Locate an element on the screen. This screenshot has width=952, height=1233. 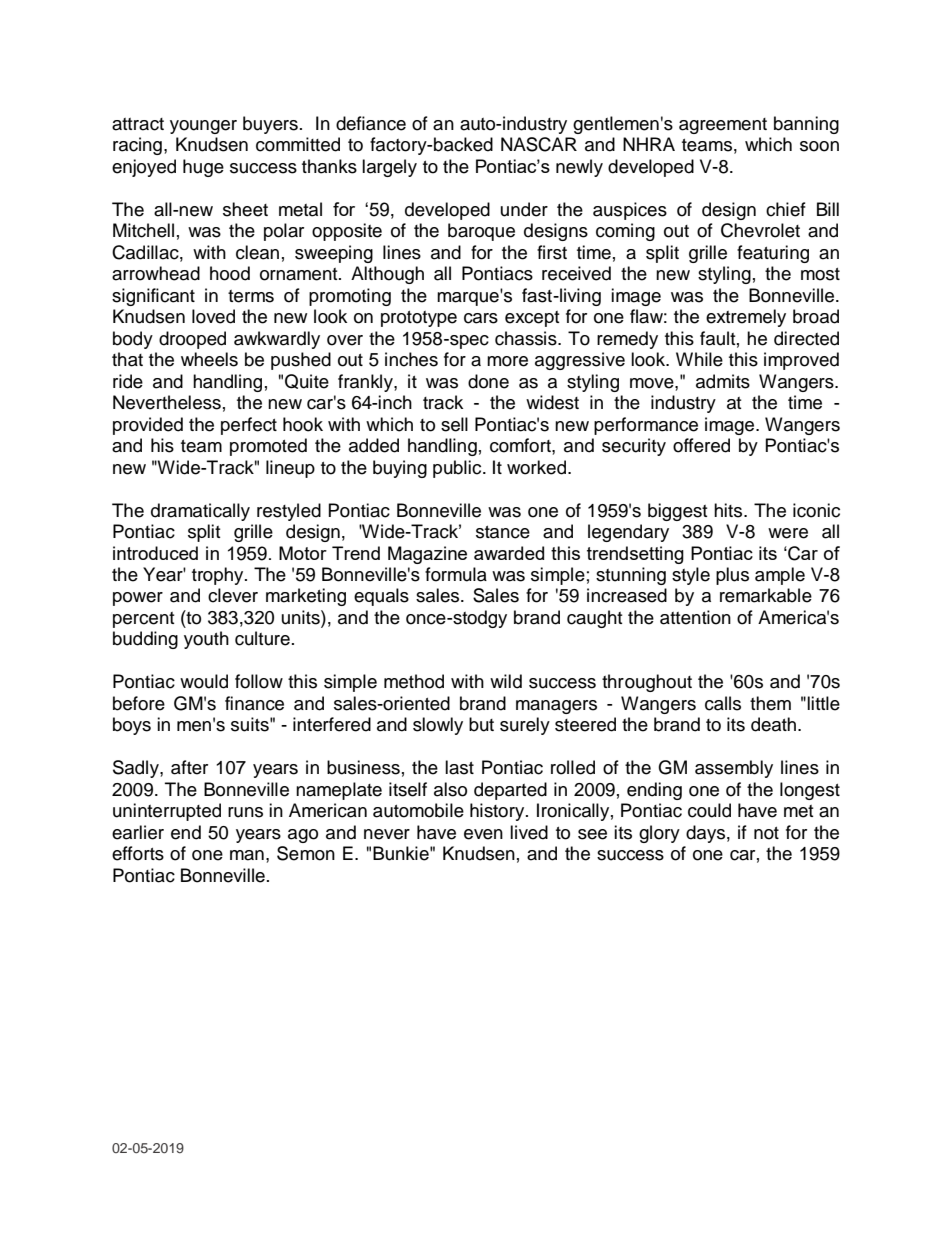
cars is located at coordinates (481, 318).
